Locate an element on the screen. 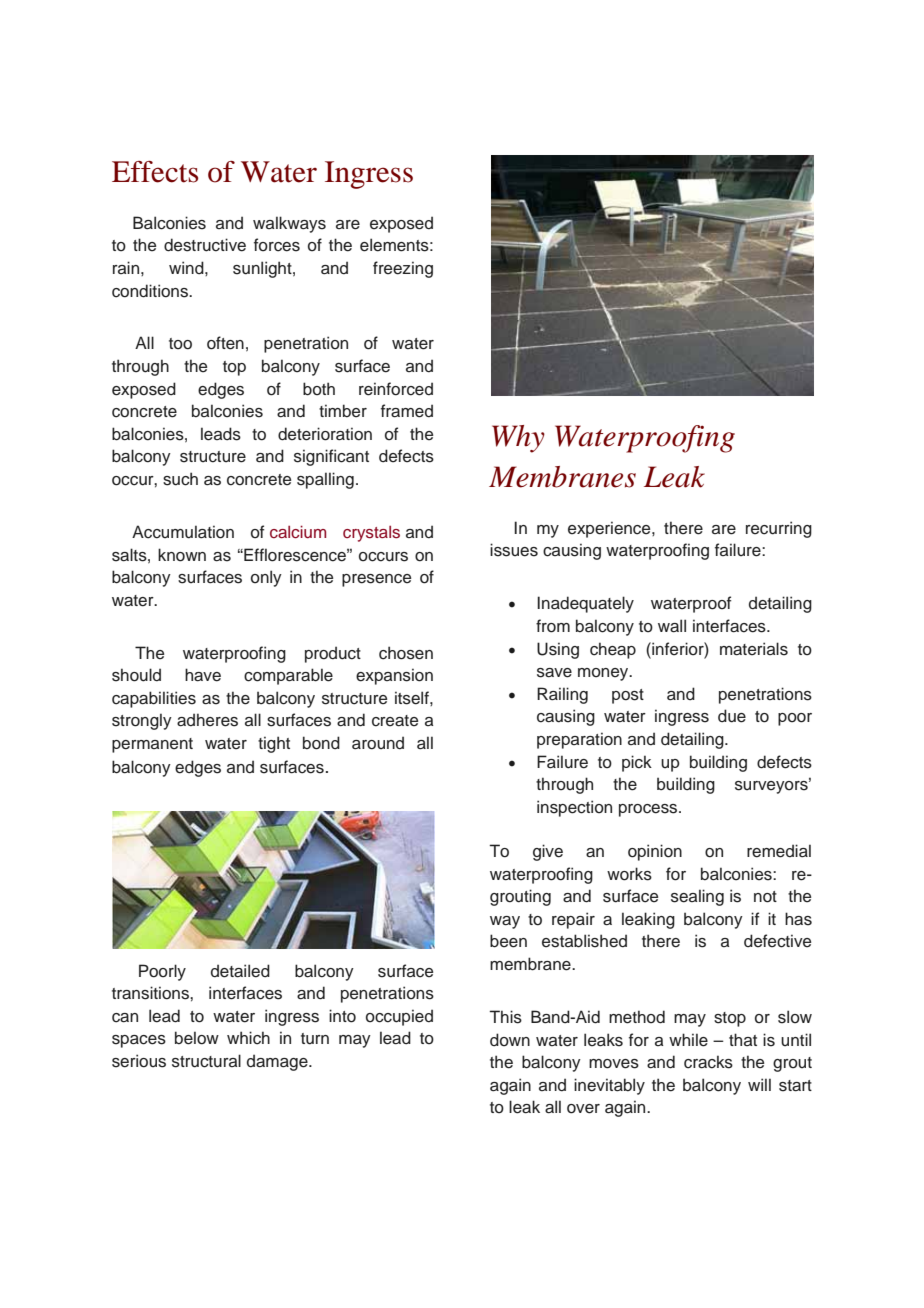 The width and height of the screenshot is (924, 1308). structural is located at coordinates (206, 1061).
